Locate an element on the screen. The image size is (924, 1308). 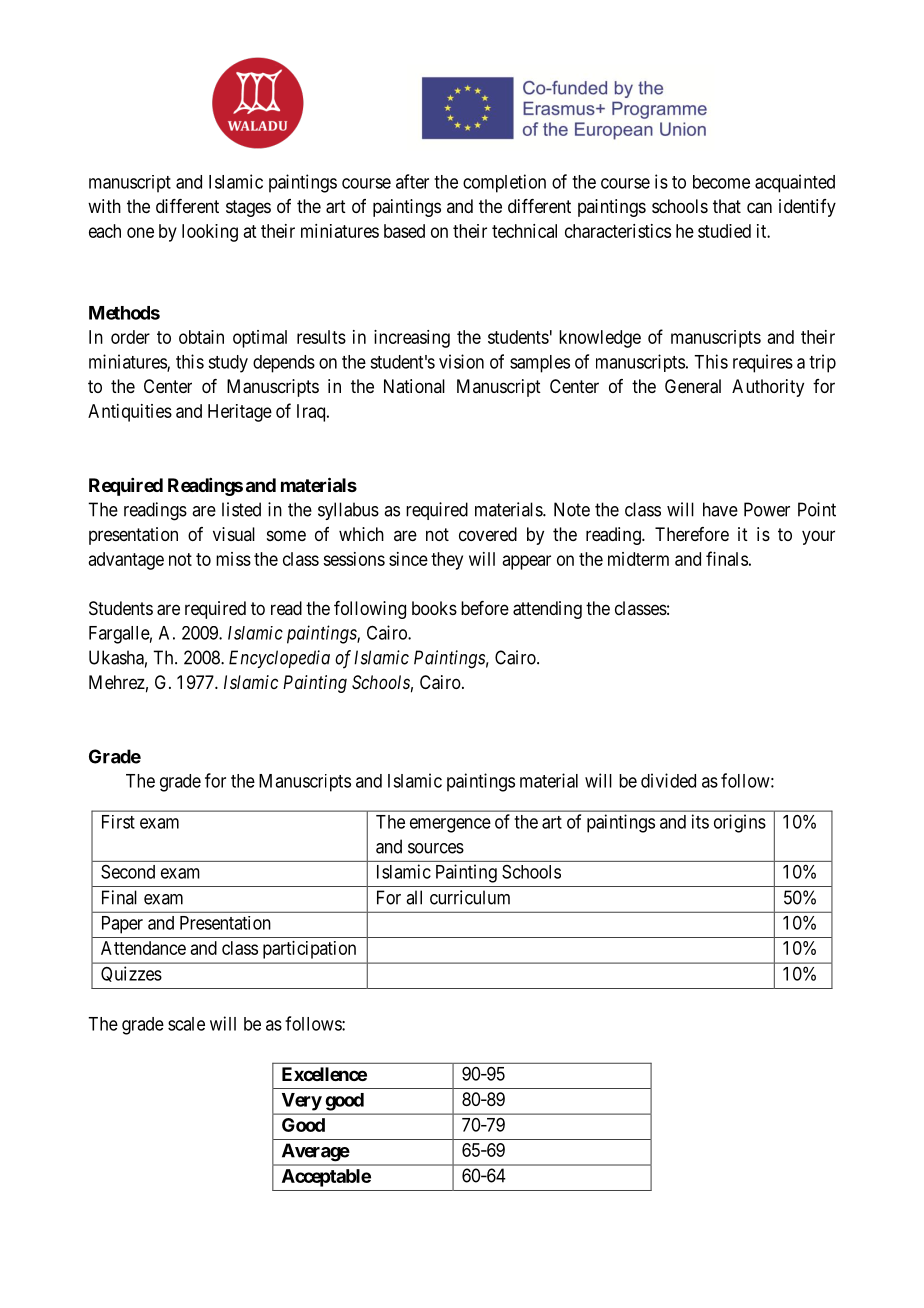
Second is located at coordinates (128, 872).
